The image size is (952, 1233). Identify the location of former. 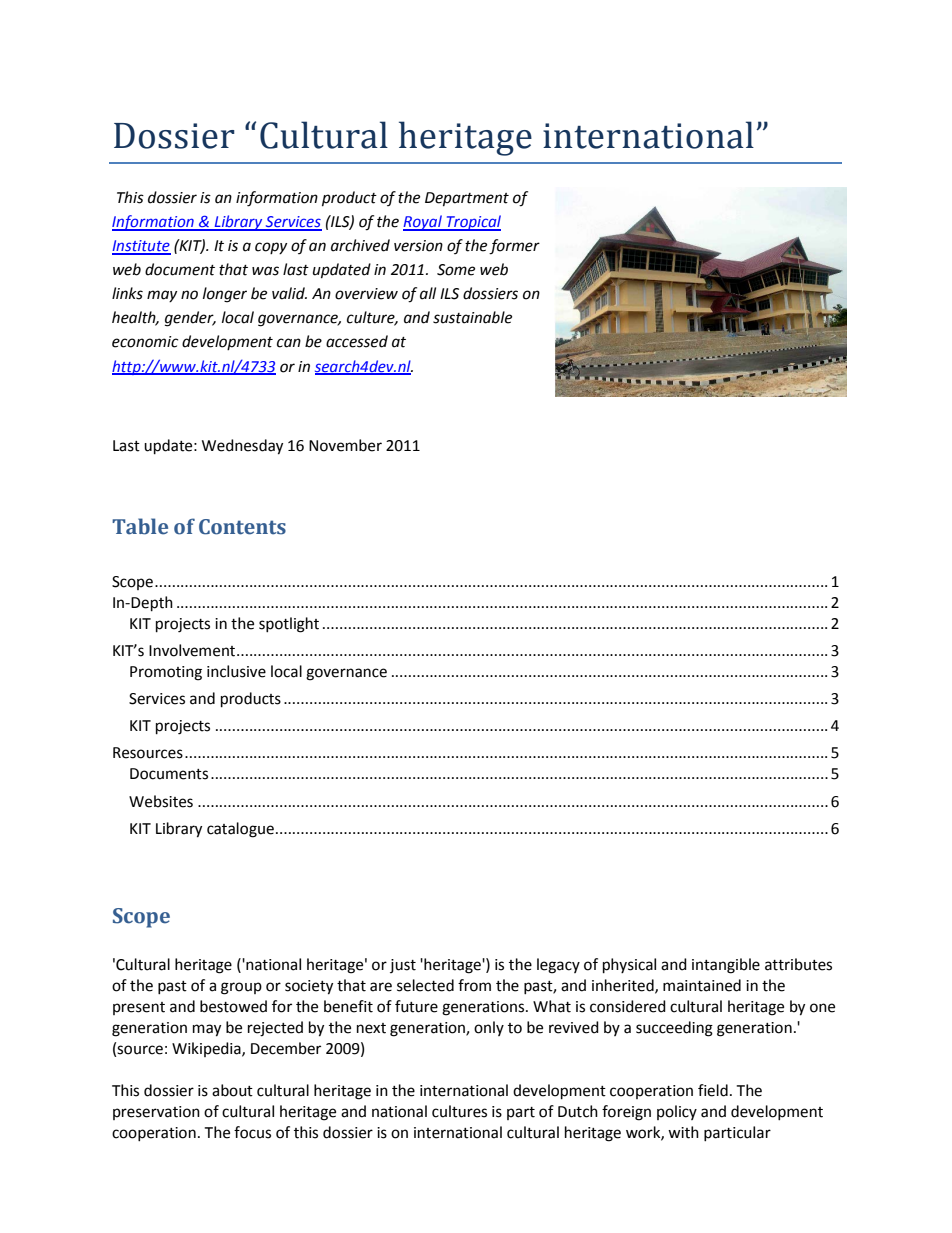
(514, 247).
